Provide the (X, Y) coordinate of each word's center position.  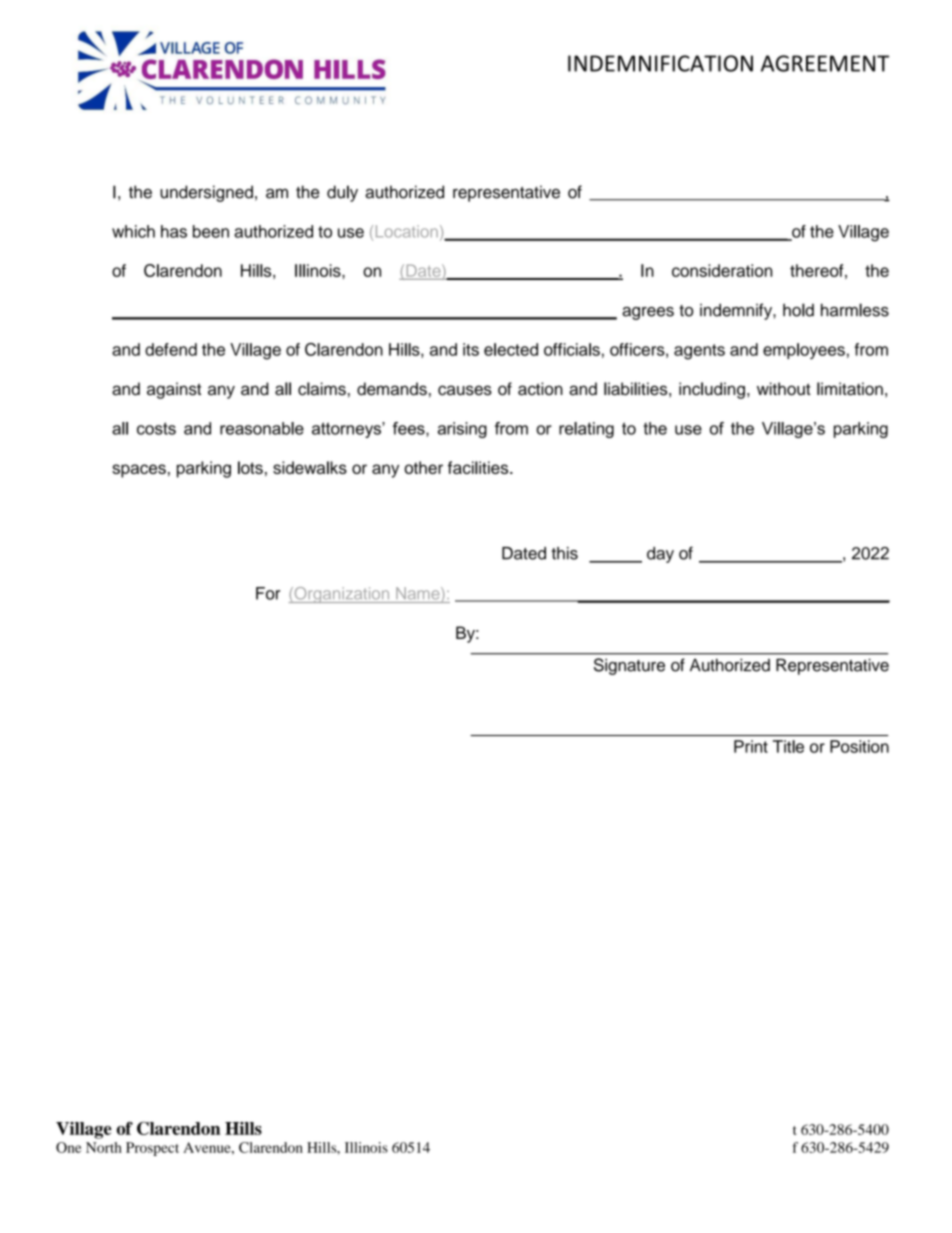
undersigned (206, 193)
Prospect (152, 1149)
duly (342, 193)
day (660, 555)
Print (751, 746)
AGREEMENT (825, 63)
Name (419, 593)
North (104, 1147)
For (268, 593)
